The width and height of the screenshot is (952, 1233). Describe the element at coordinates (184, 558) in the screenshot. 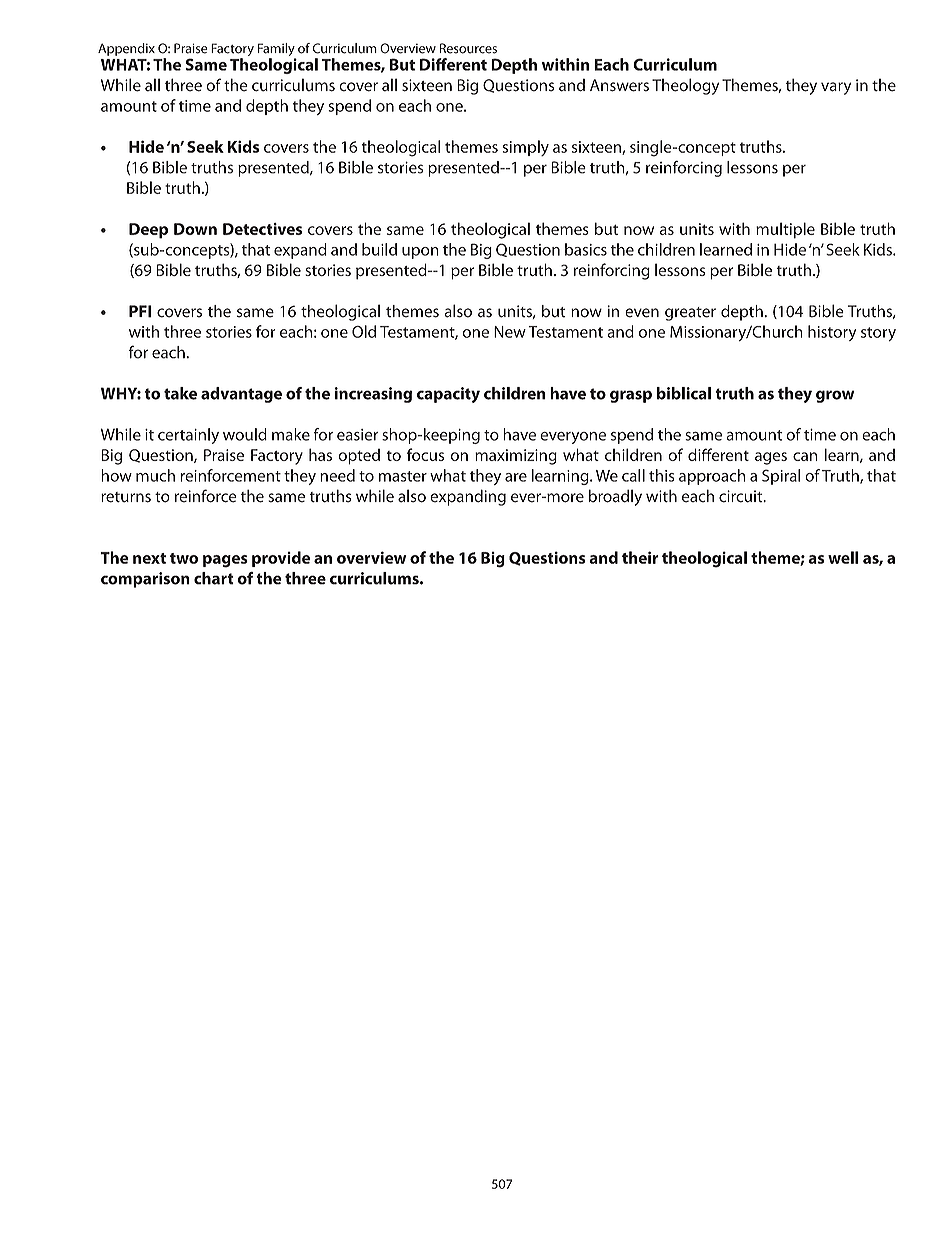

I see `two` at that location.
